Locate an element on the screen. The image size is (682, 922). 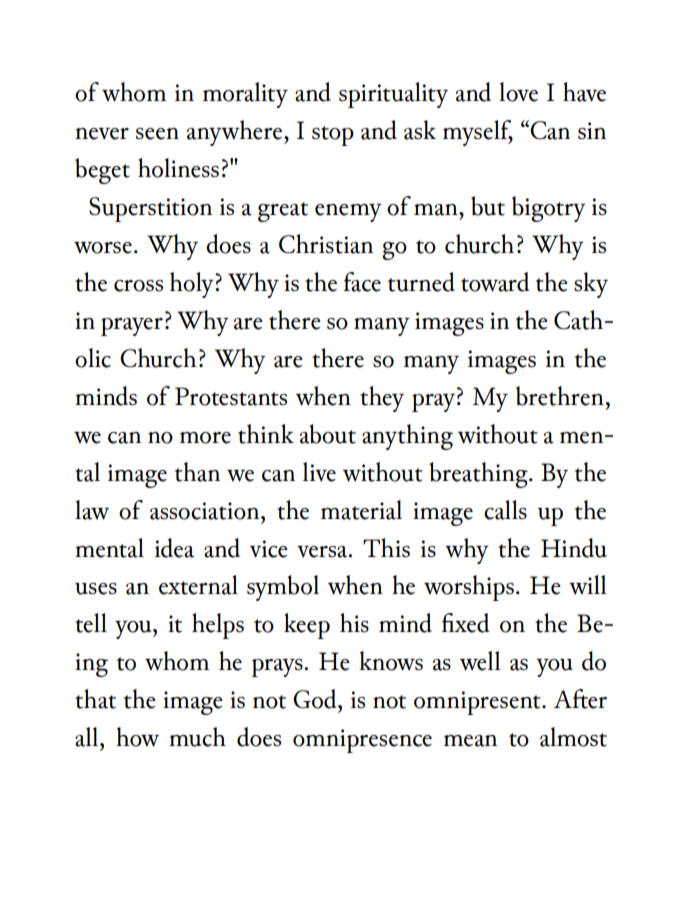
brethren is located at coordinates (560, 396).
